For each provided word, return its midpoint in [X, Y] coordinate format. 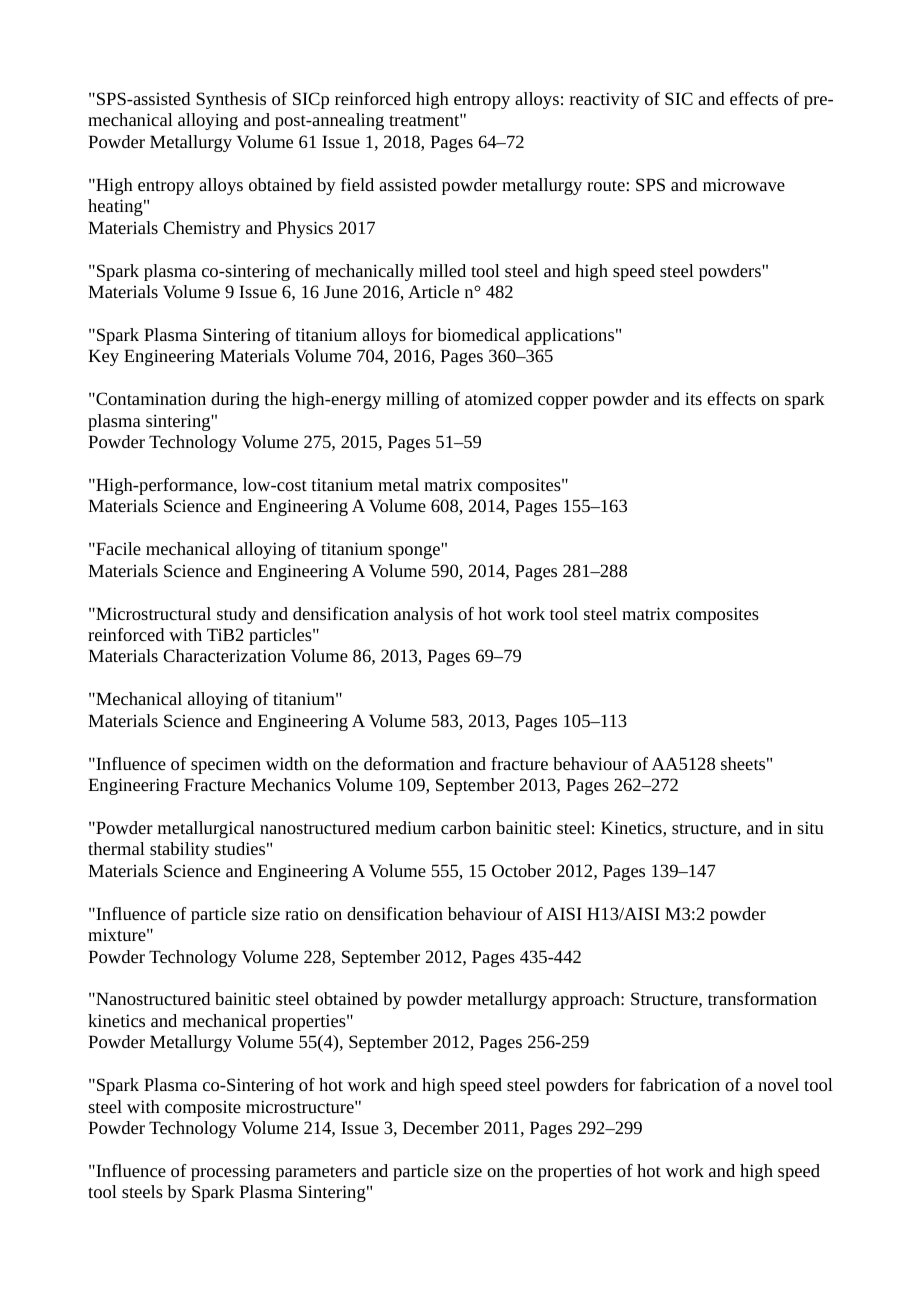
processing [230, 1173]
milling [412, 400]
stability [180, 850]
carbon [466, 827]
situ [810, 827]
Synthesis [231, 100]
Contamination [150, 398]
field [357, 184]
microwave [744, 184]
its [693, 398]
